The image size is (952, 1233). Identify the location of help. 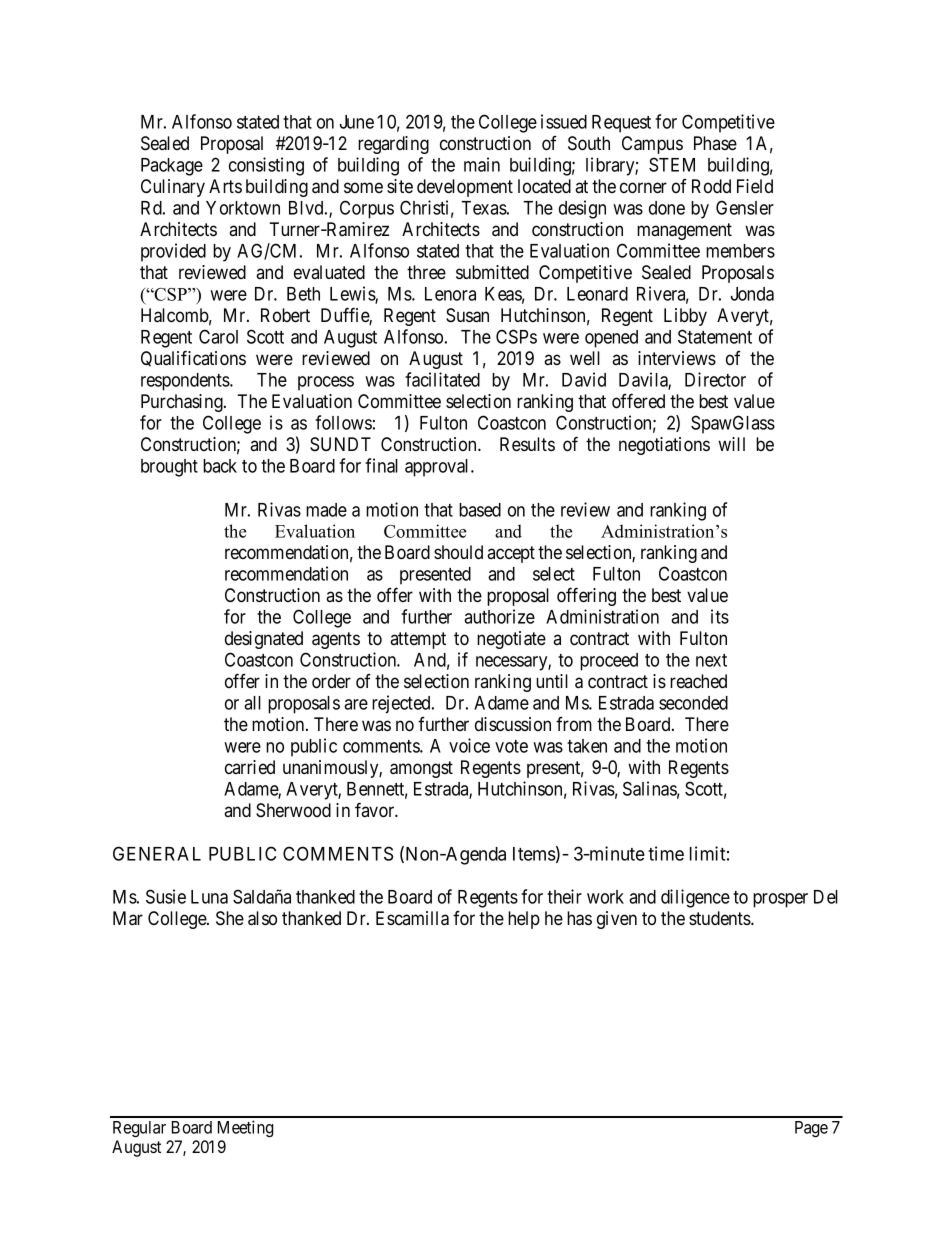
(524, 920).
